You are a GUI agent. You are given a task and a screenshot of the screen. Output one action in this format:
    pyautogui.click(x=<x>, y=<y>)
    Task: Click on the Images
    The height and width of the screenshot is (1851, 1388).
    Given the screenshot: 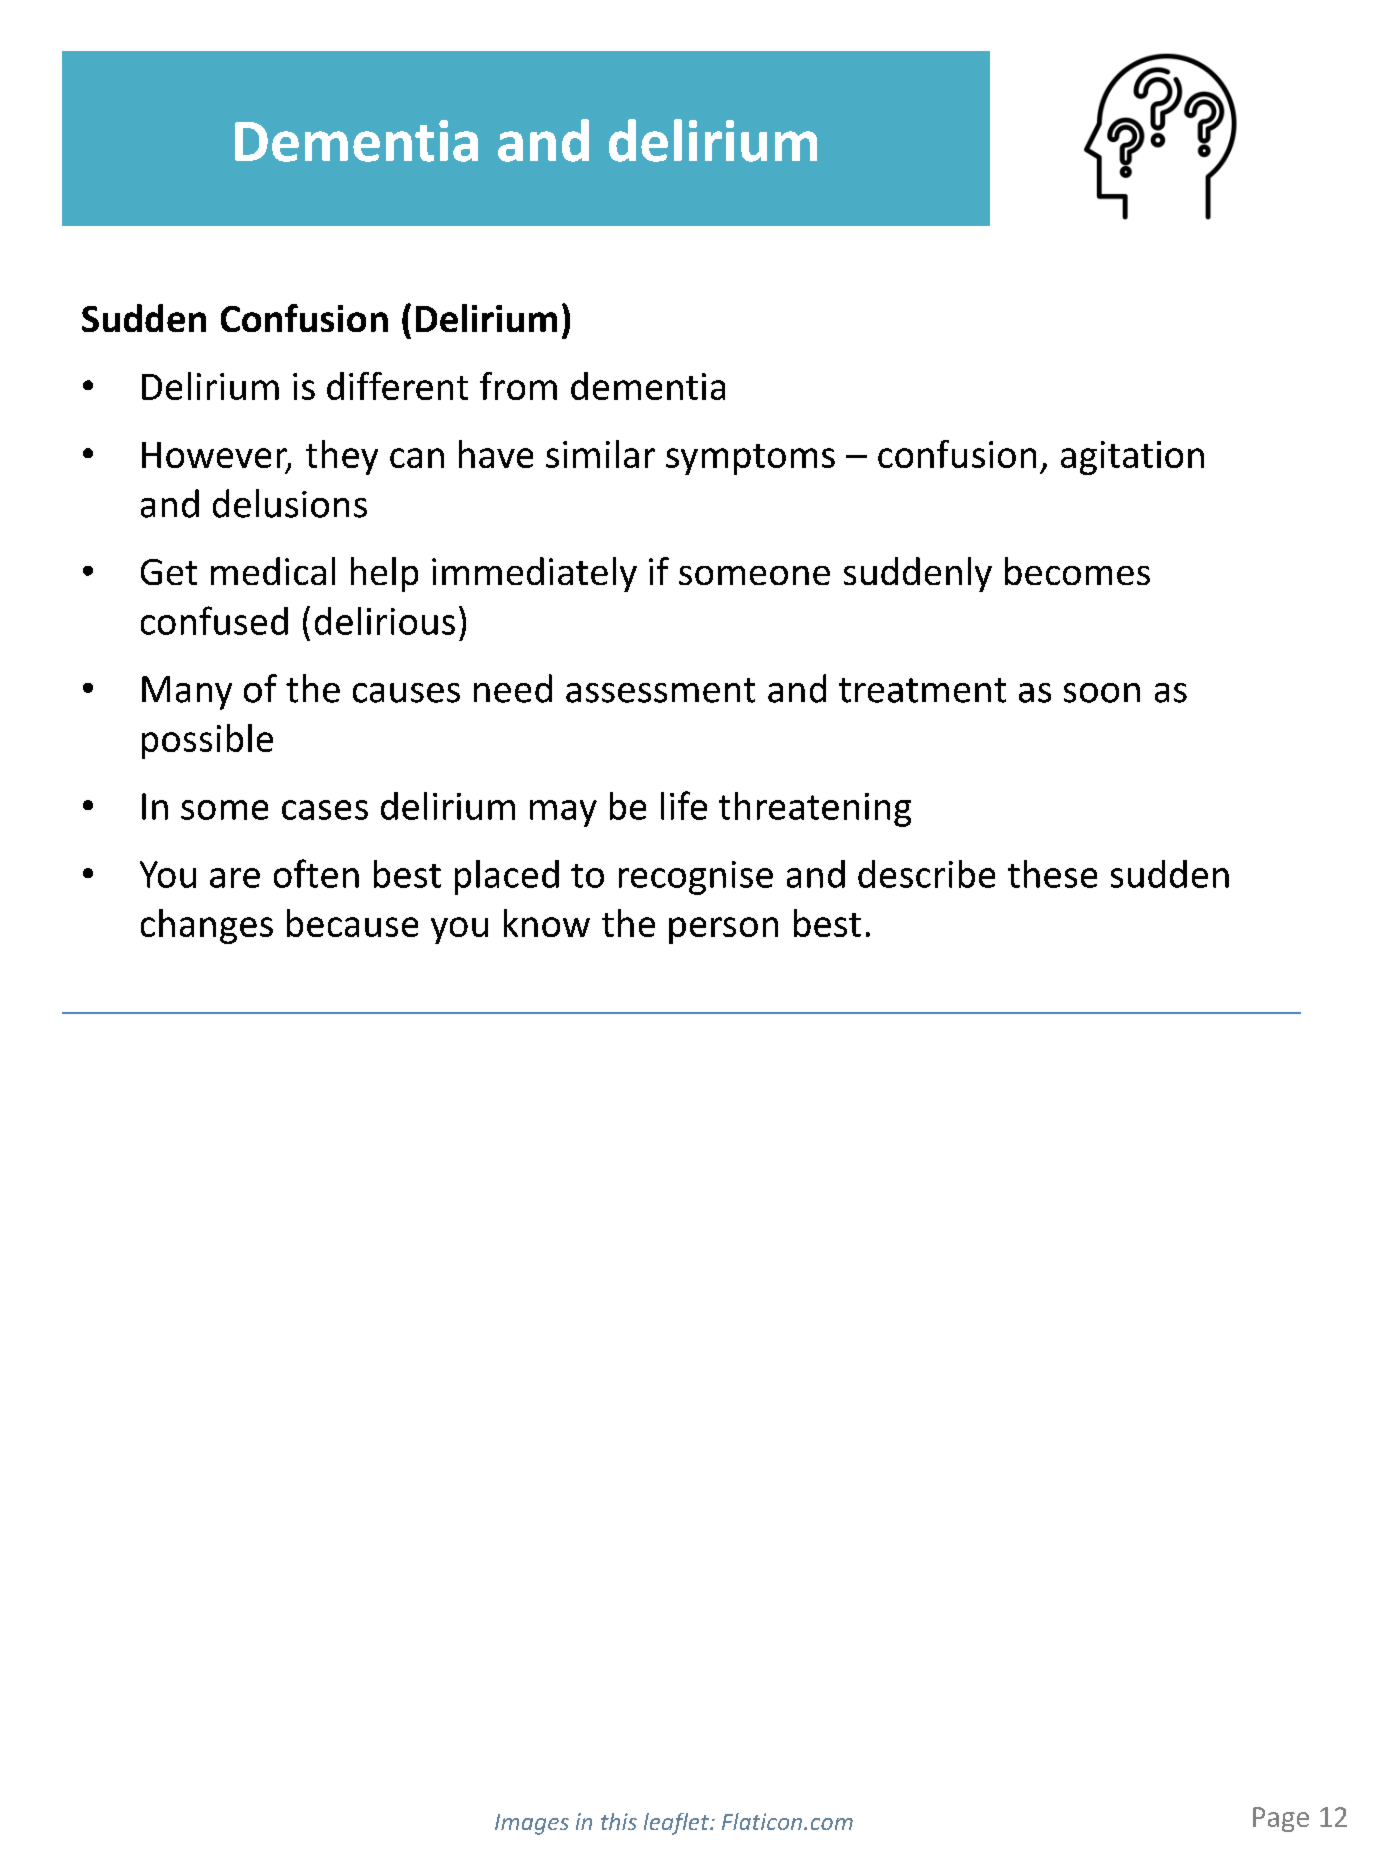 What is the action you would take?
    pyautogui.click(x=532, y=1824)
